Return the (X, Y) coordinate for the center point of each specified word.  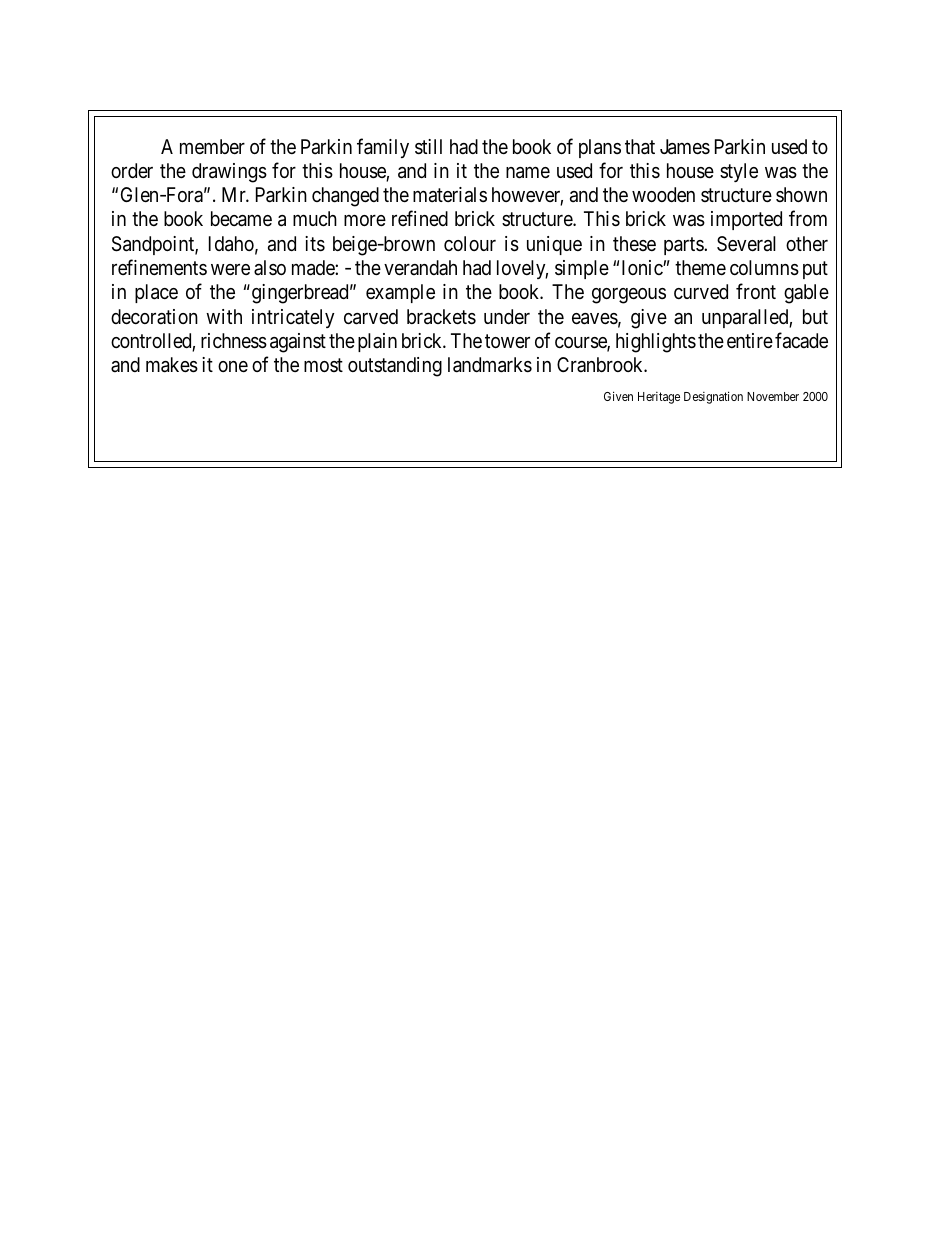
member (212, 146)
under (507, 316)
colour (470, 243)
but (815, 316)
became (241, 219)
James (685, 147)
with (224, 316)
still (428, 147)
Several (746, 244)
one (233, 366)
